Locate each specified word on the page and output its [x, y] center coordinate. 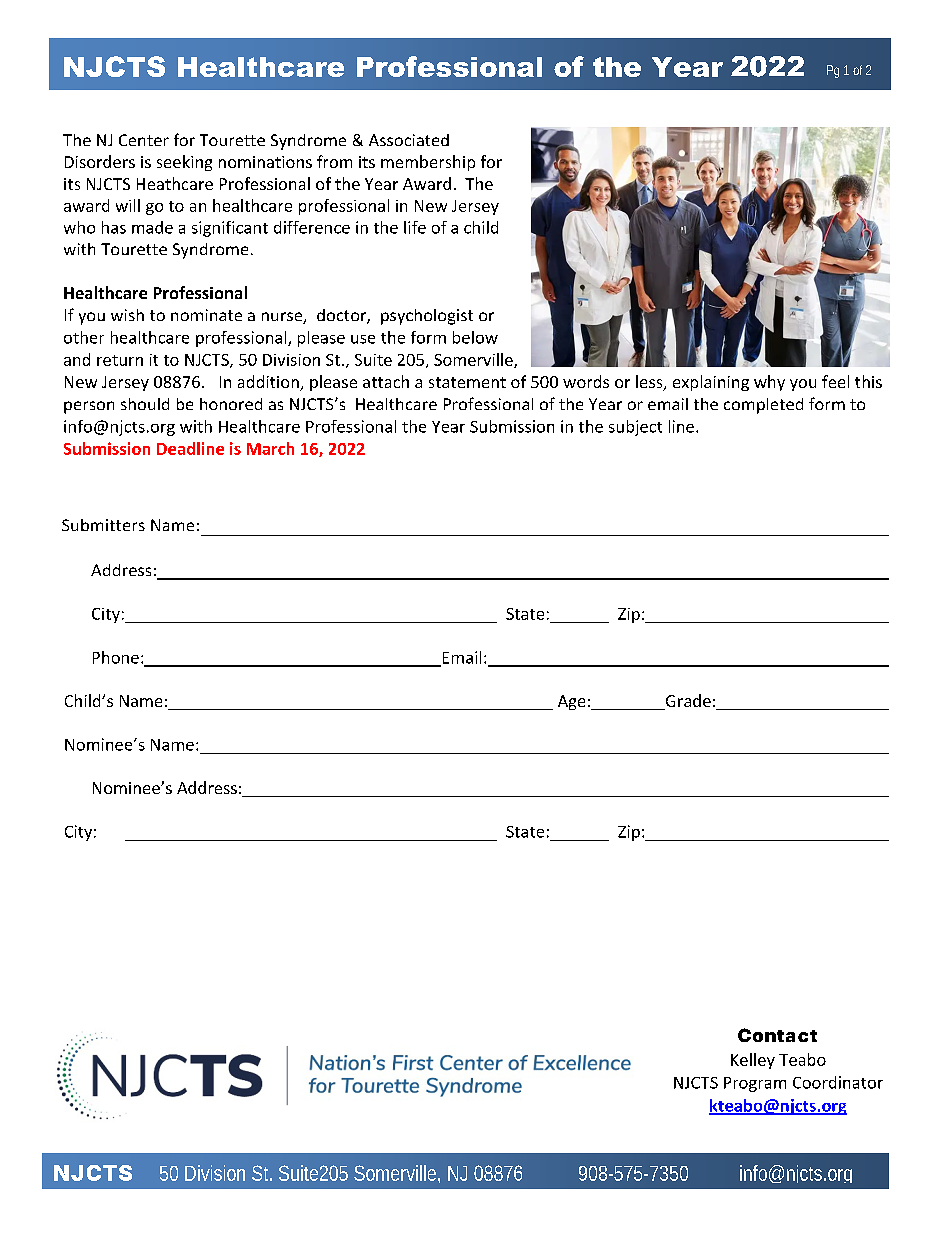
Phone [116, 657]
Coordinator [838, 1082]
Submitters [103, 525]
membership [428, 163]
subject [635, 428]
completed [763, 406]
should [145, 404]
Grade [687, 702]
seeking [184, 163]
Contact [777, 1035]
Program [755, 1084]
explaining [711, 383]
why [769, 383]
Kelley [753, 1061]
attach [386, 381]
